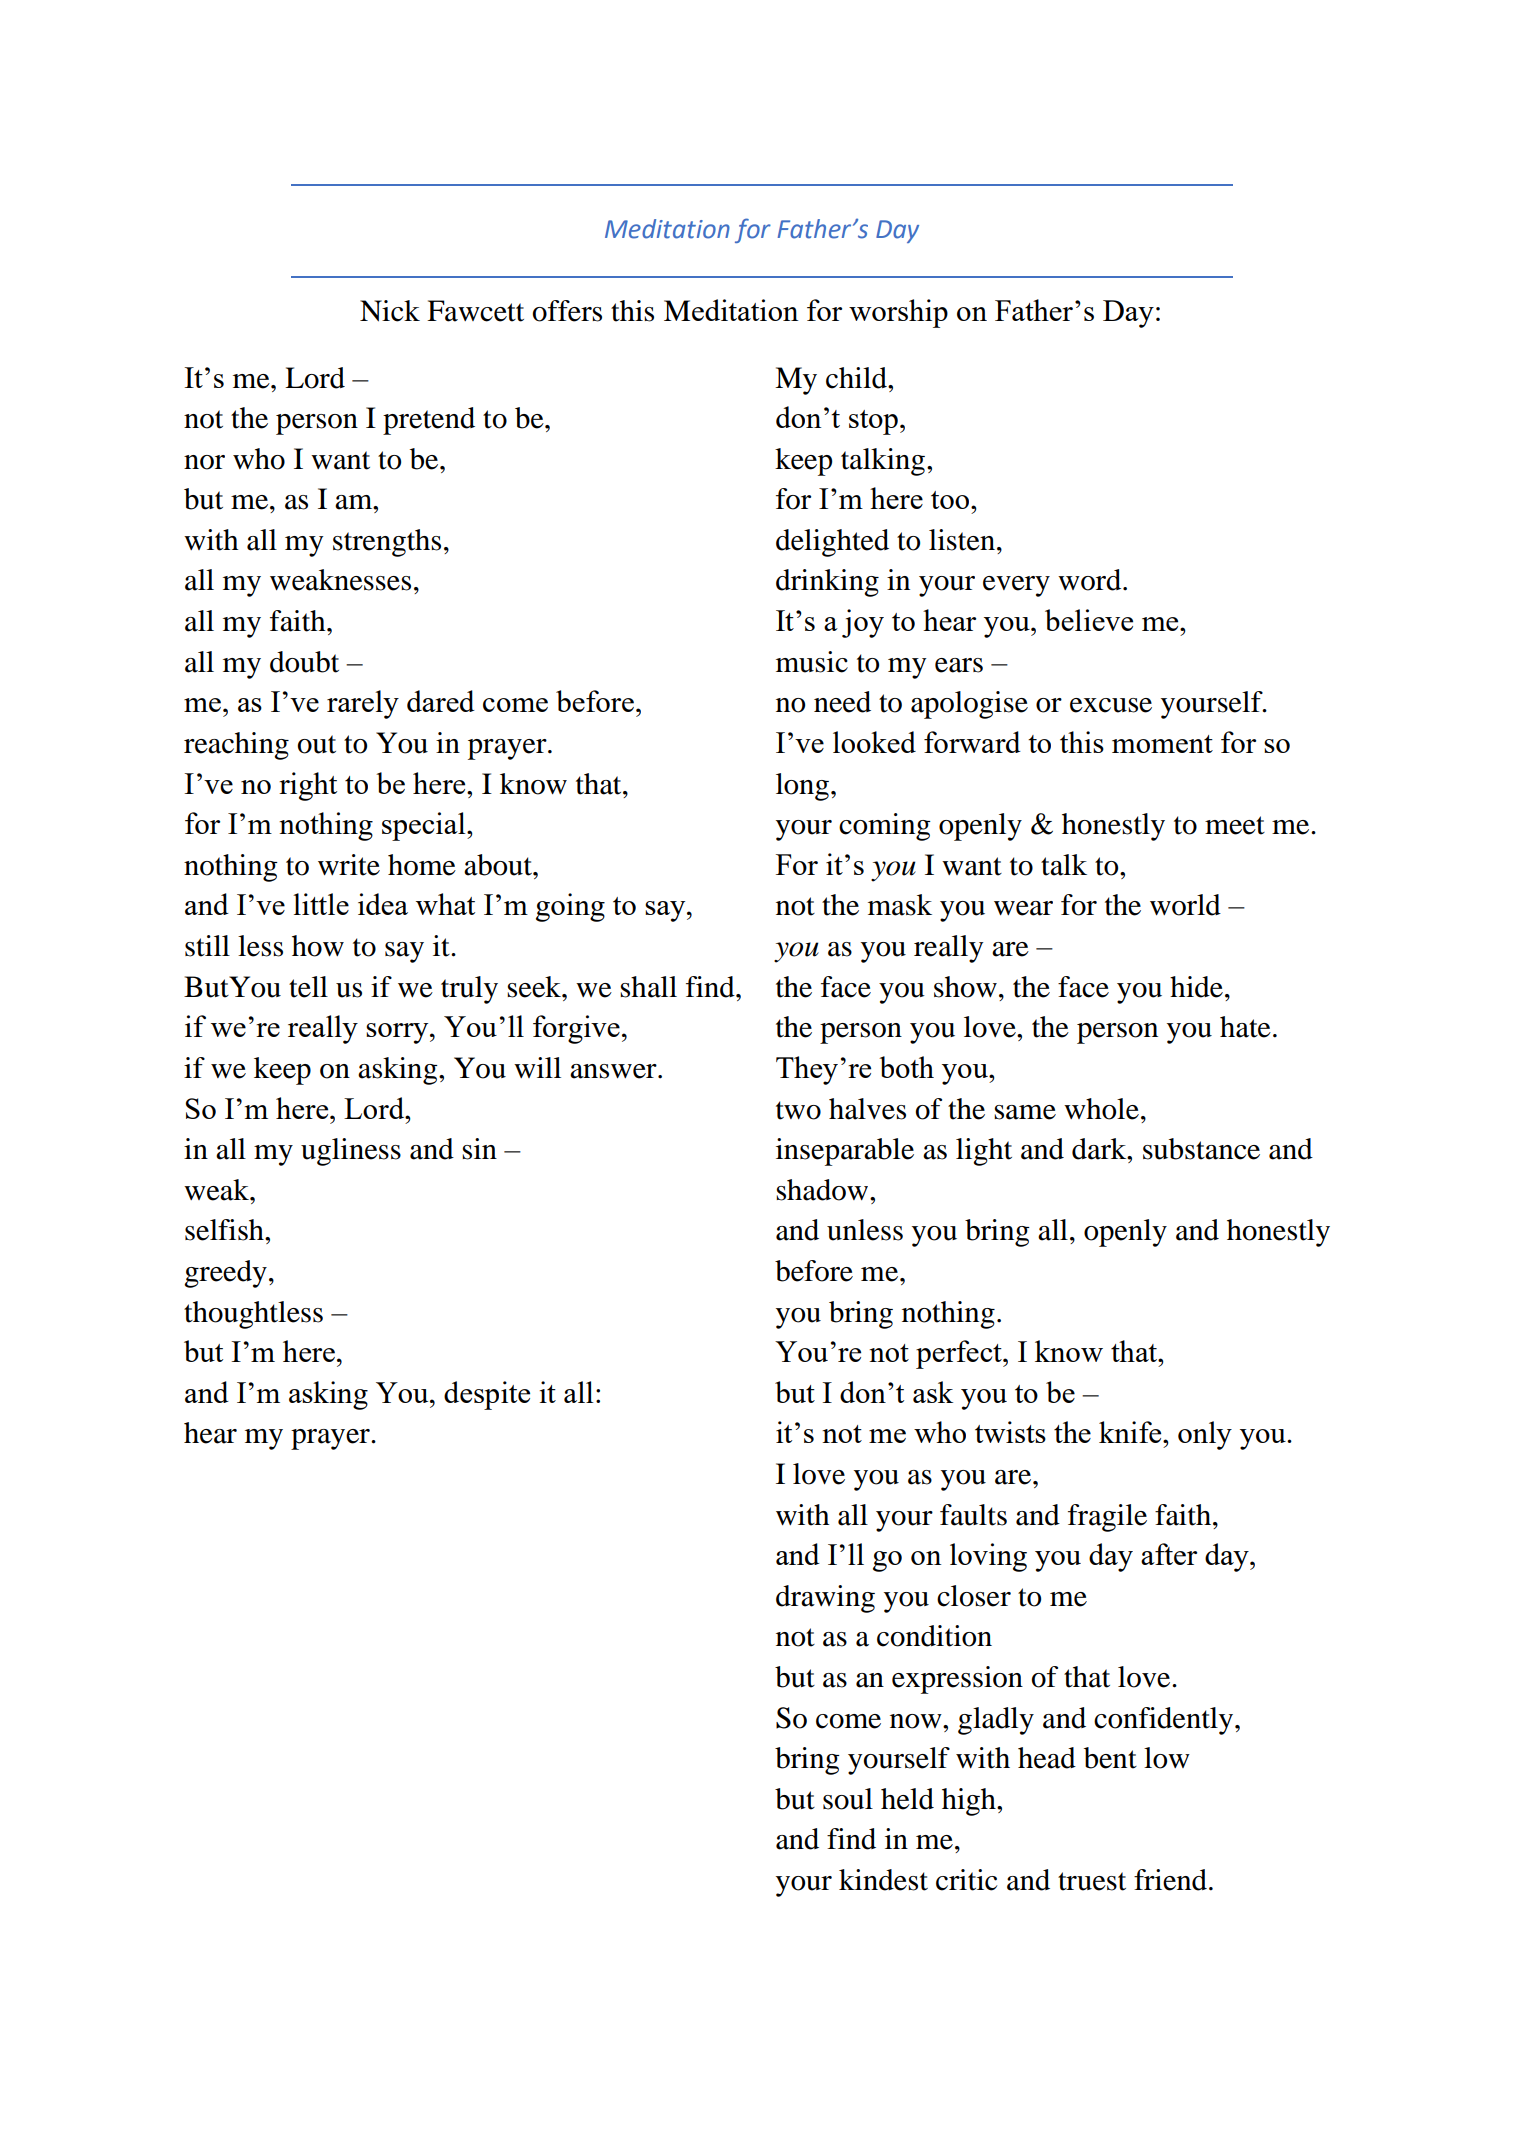 Image resolution: width=1523 pixels, height=2154 pixels. I want to click on two, so click(798, 1110).
